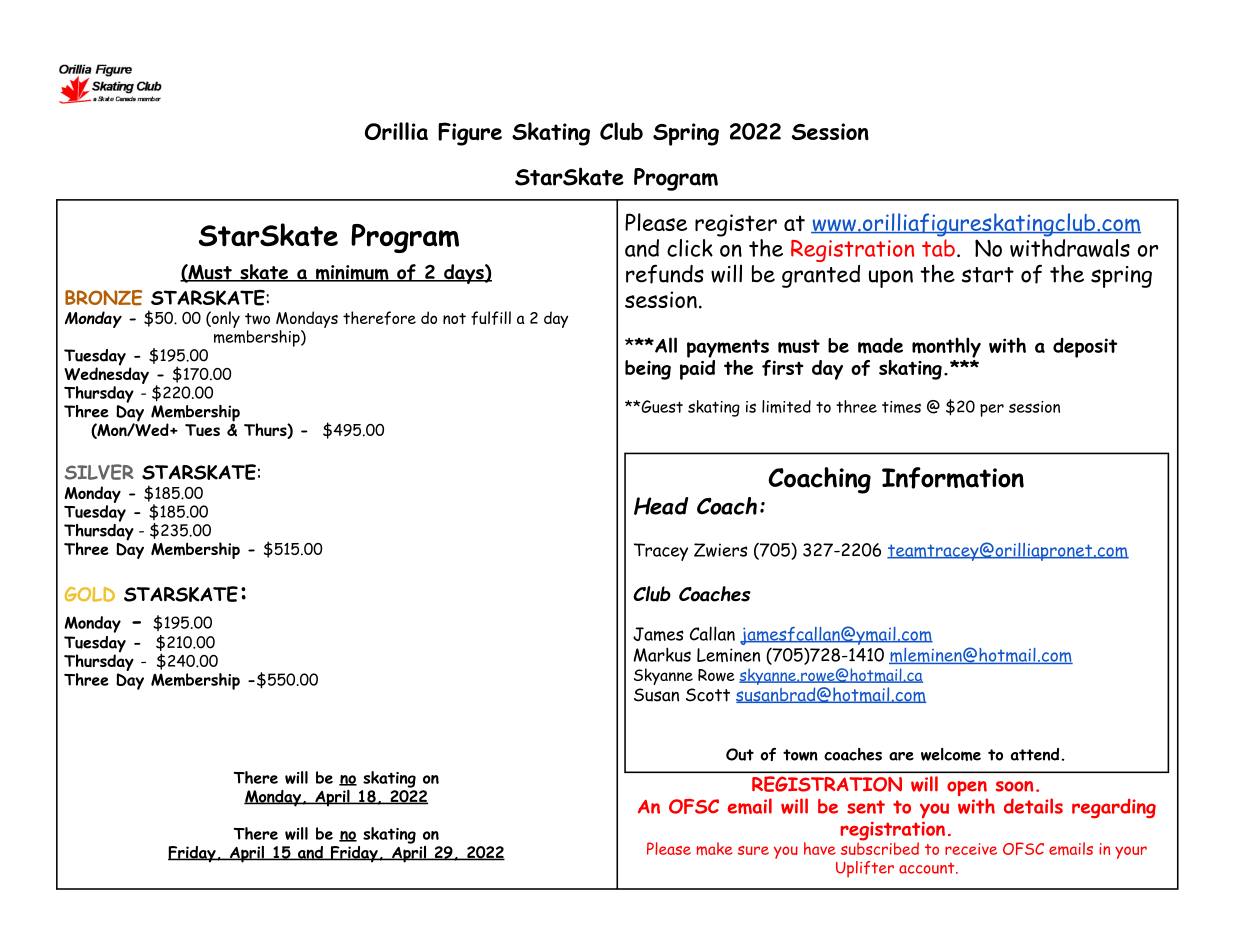  I want to click on Information, so click(953, 478).
